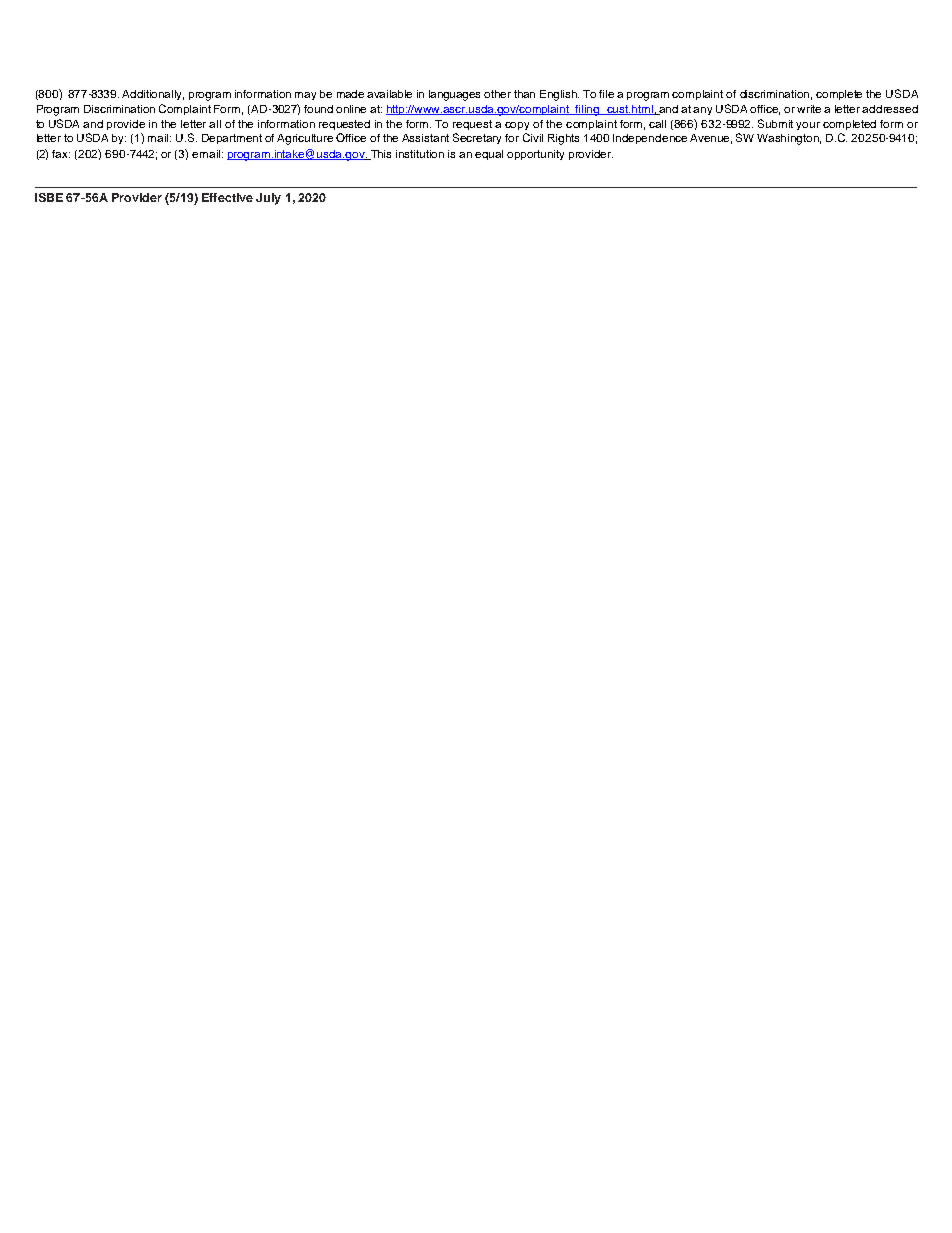  What do you see at coordinates (227, 197) in the image?
I see `Effective` at bounding box center [227, 197].
